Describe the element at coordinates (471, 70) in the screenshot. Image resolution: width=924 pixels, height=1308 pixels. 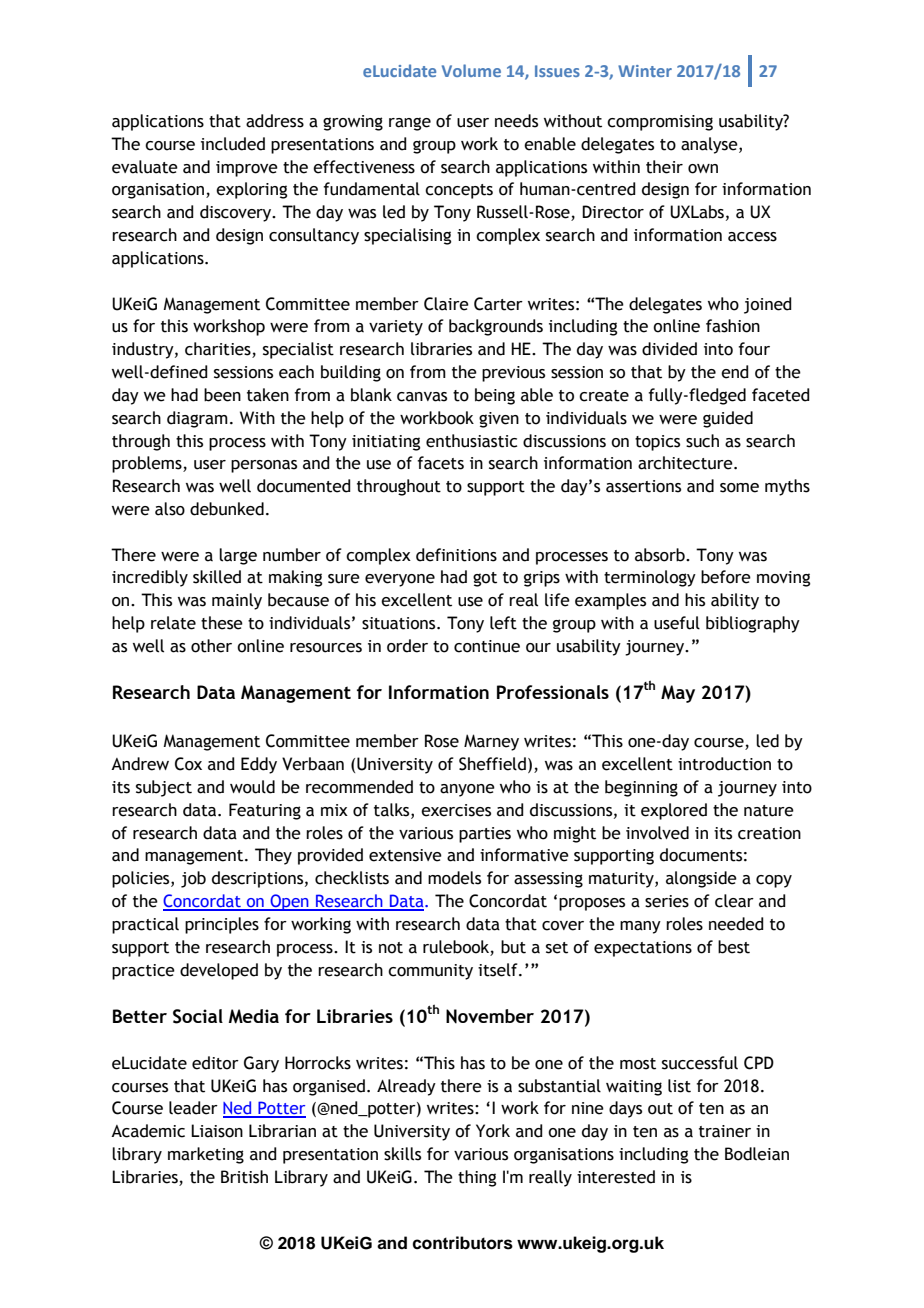
I see `Volume` at that location.
